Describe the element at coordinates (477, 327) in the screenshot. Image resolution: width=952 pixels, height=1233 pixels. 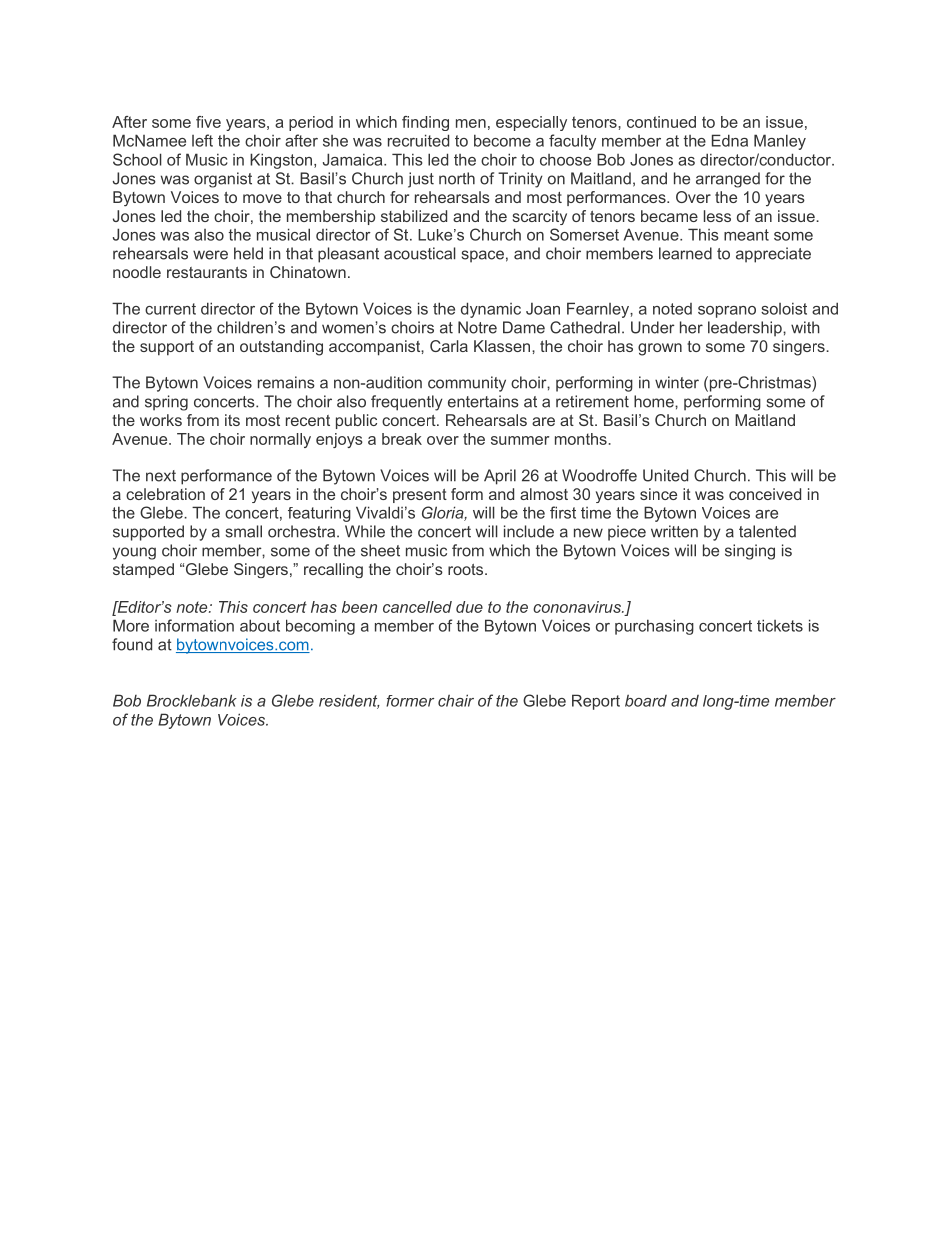
I see `Notre` at that location.
